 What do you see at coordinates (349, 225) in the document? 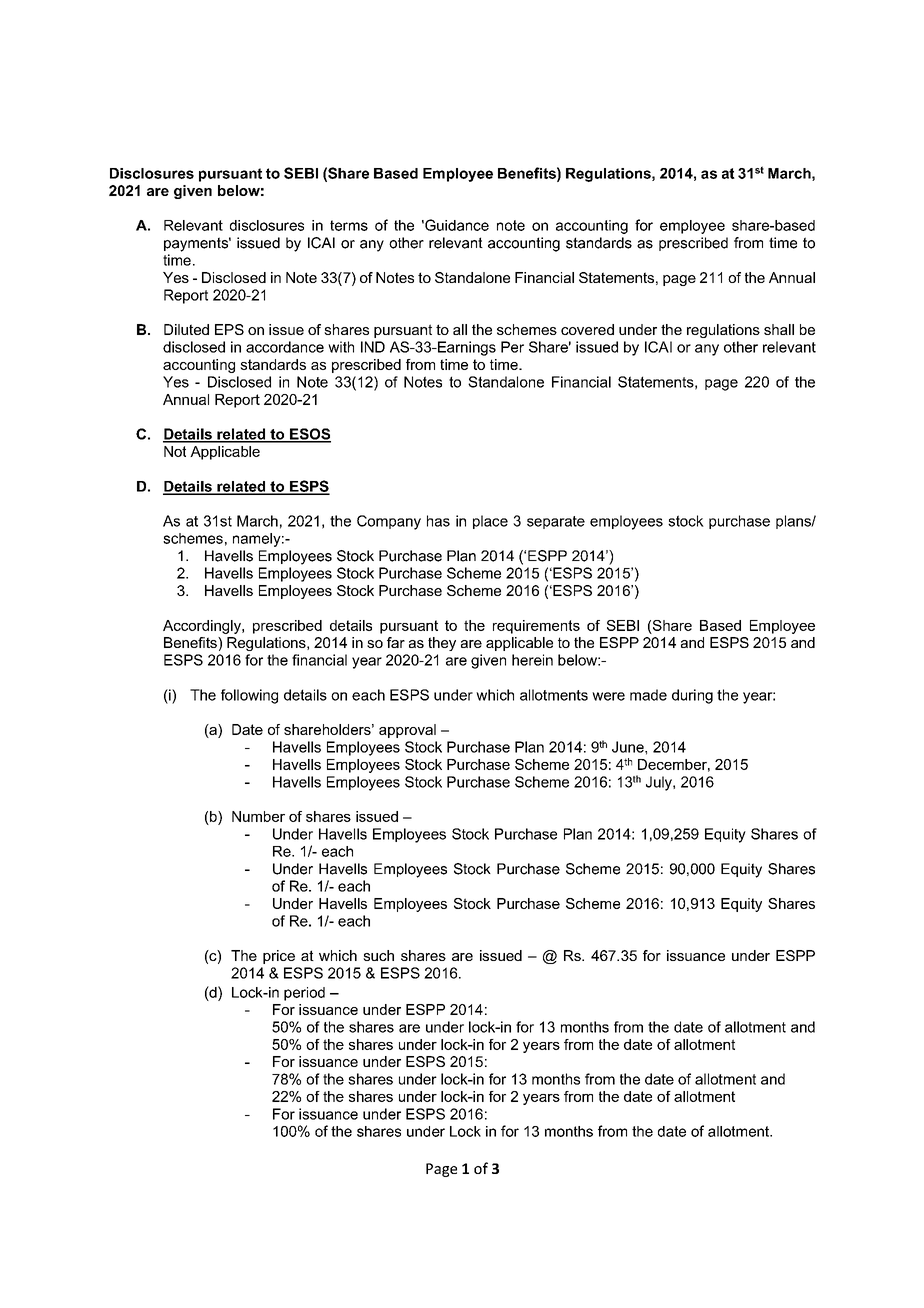
I see `terms` at bounding box center [349, 225].
